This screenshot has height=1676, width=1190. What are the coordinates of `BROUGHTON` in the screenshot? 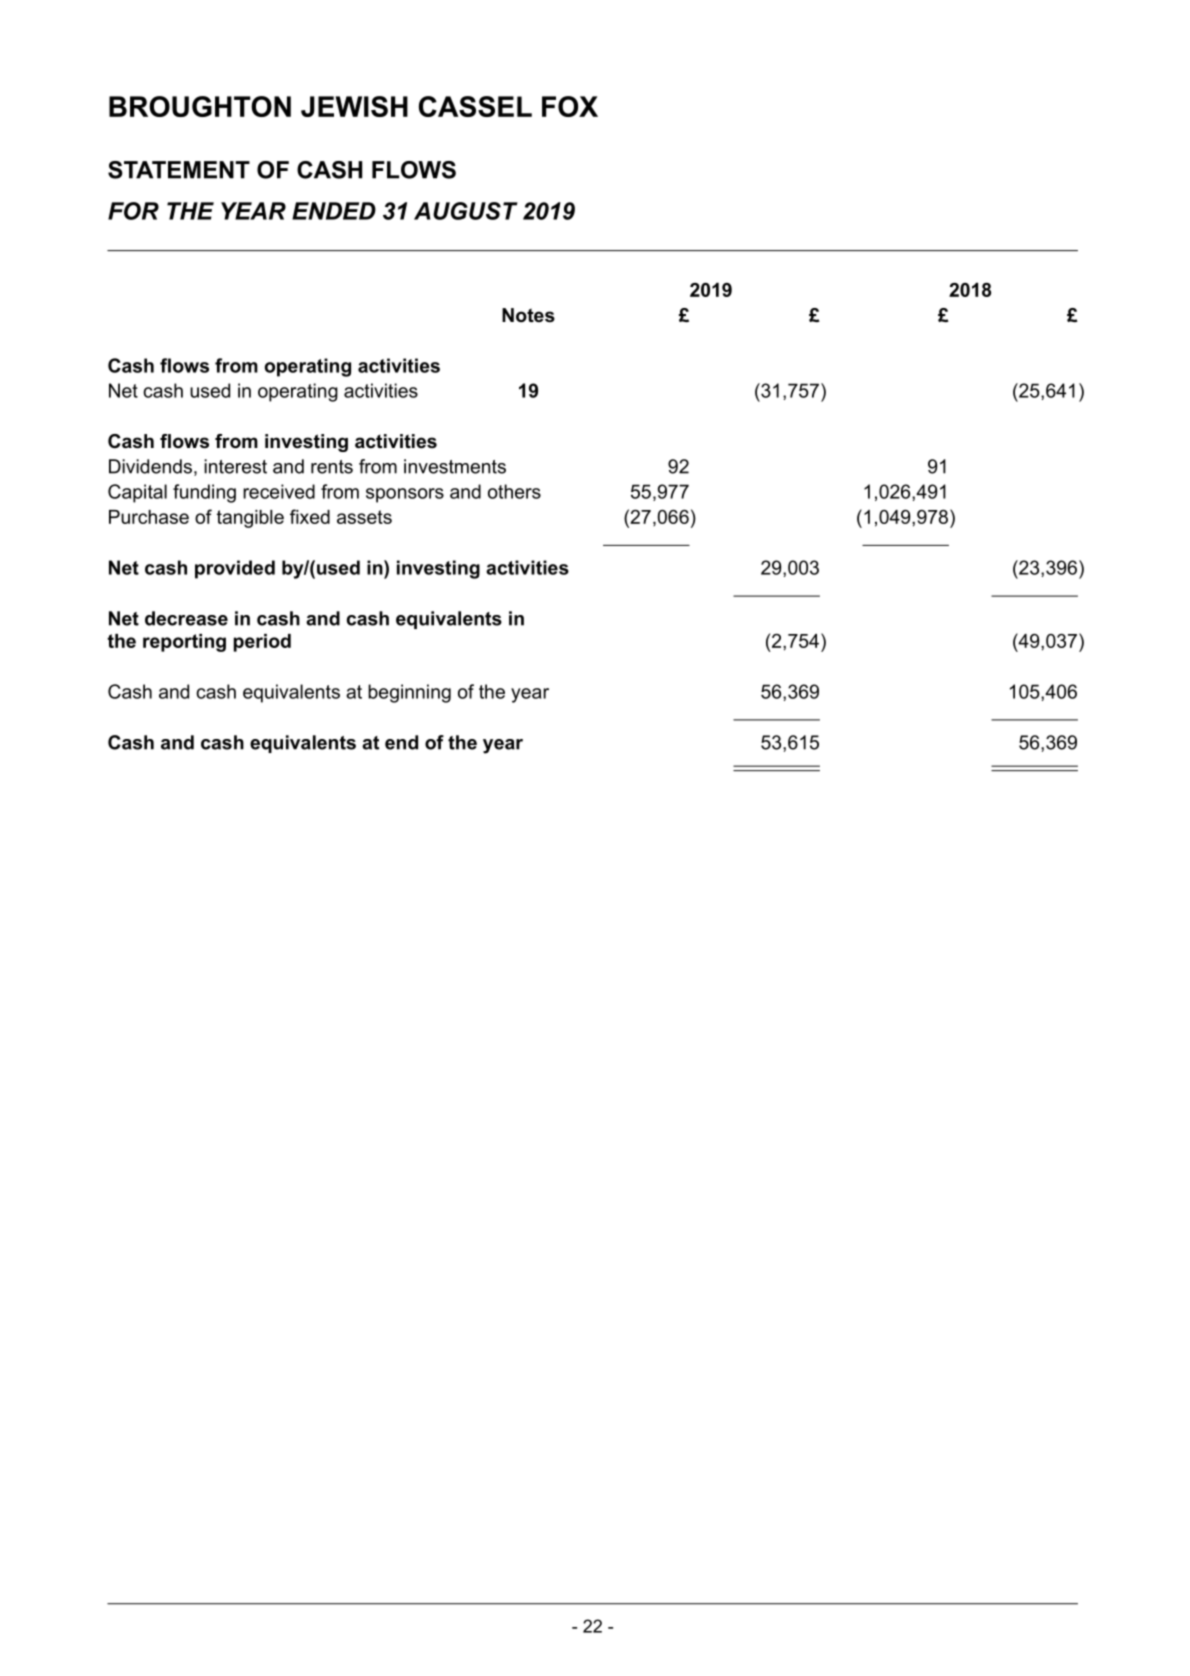 It's located at (200, 106).
